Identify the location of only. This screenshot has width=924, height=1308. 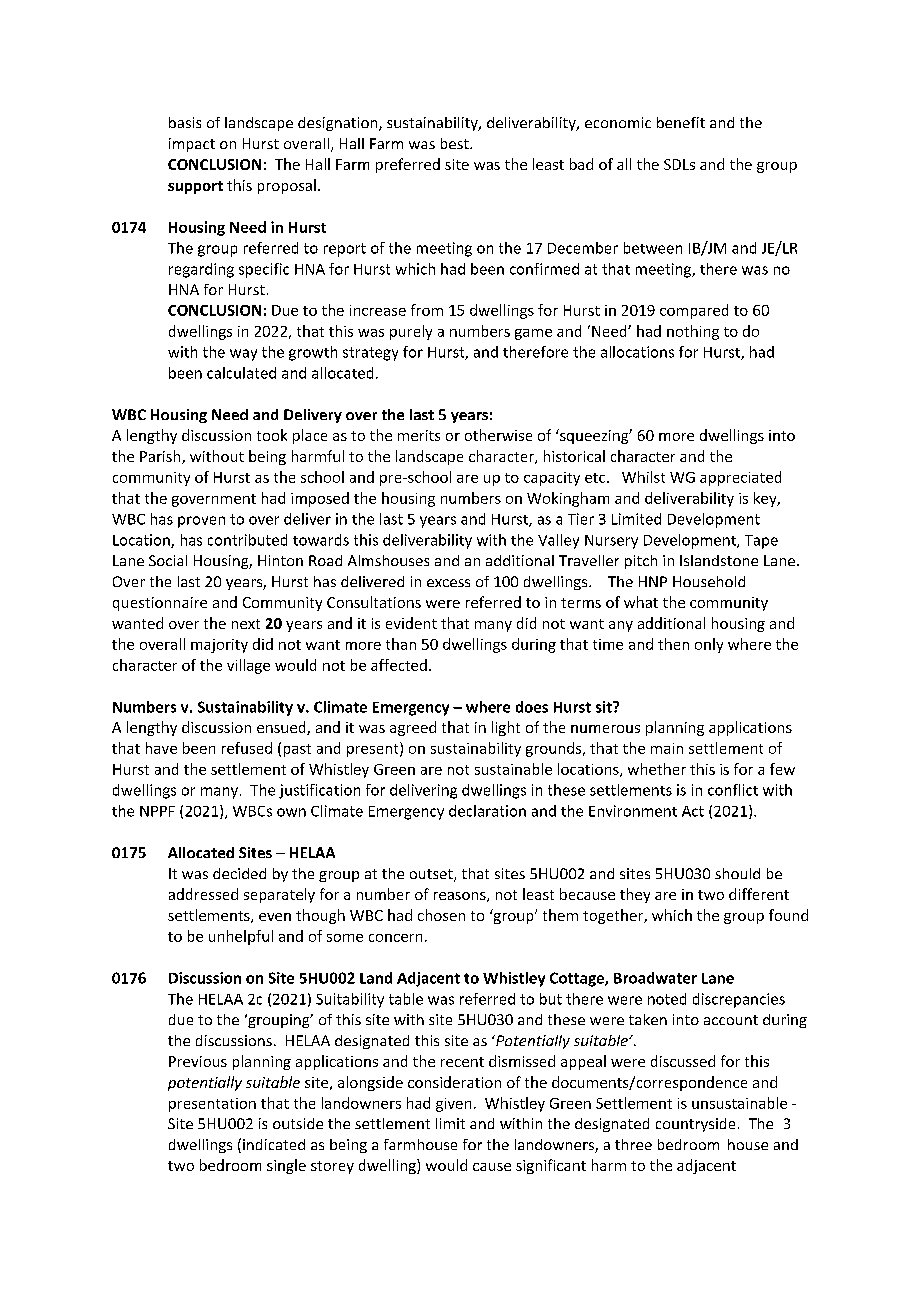
(709, 645).
